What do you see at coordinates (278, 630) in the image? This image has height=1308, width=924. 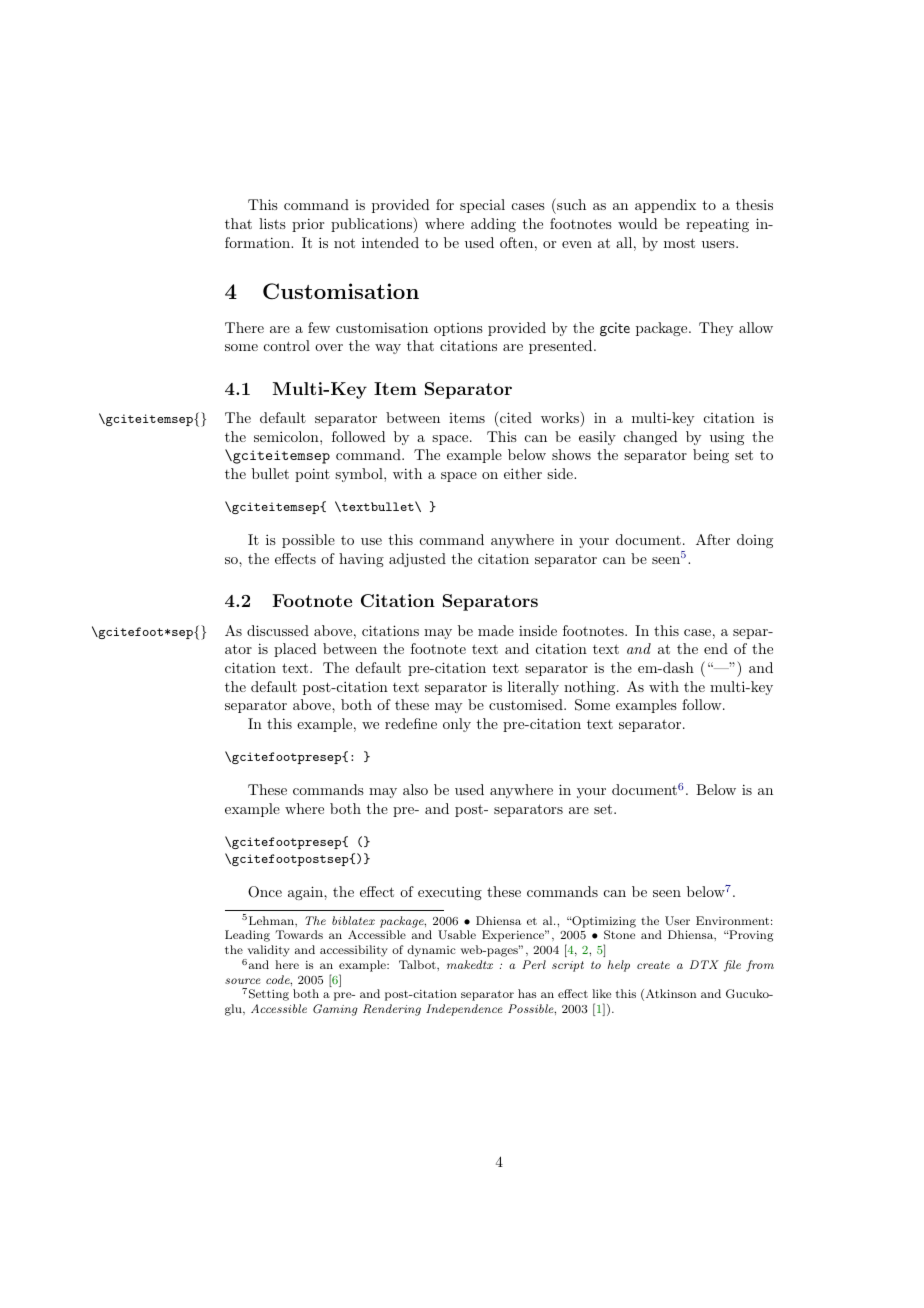 I see `discussed` at bounding box center [278, 630].
